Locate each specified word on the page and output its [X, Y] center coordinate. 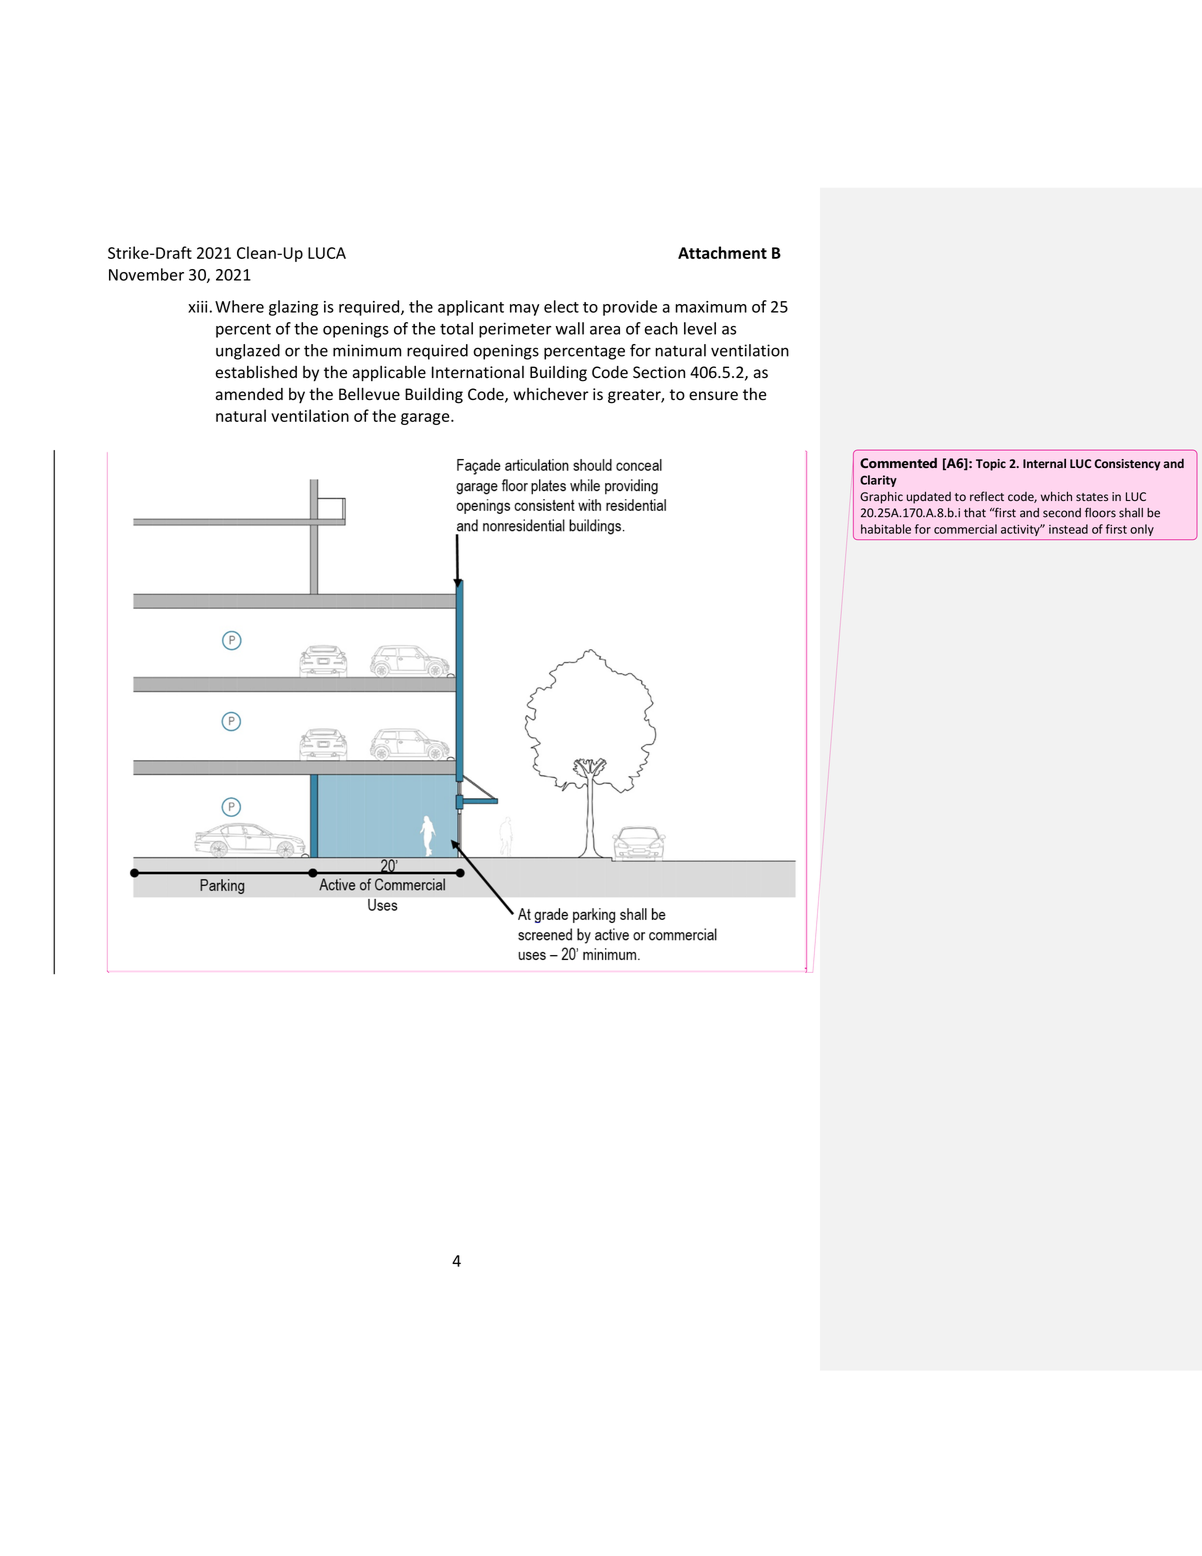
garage [426, 419]
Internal [1044, 463]
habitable [886, 529]
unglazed [248, 352]
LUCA [327, 253]
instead [1068, 529]
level [700, 328]
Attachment [722, 252]
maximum [711, 307]
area [605, 330]
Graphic [881, 497]
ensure [713, 396]
